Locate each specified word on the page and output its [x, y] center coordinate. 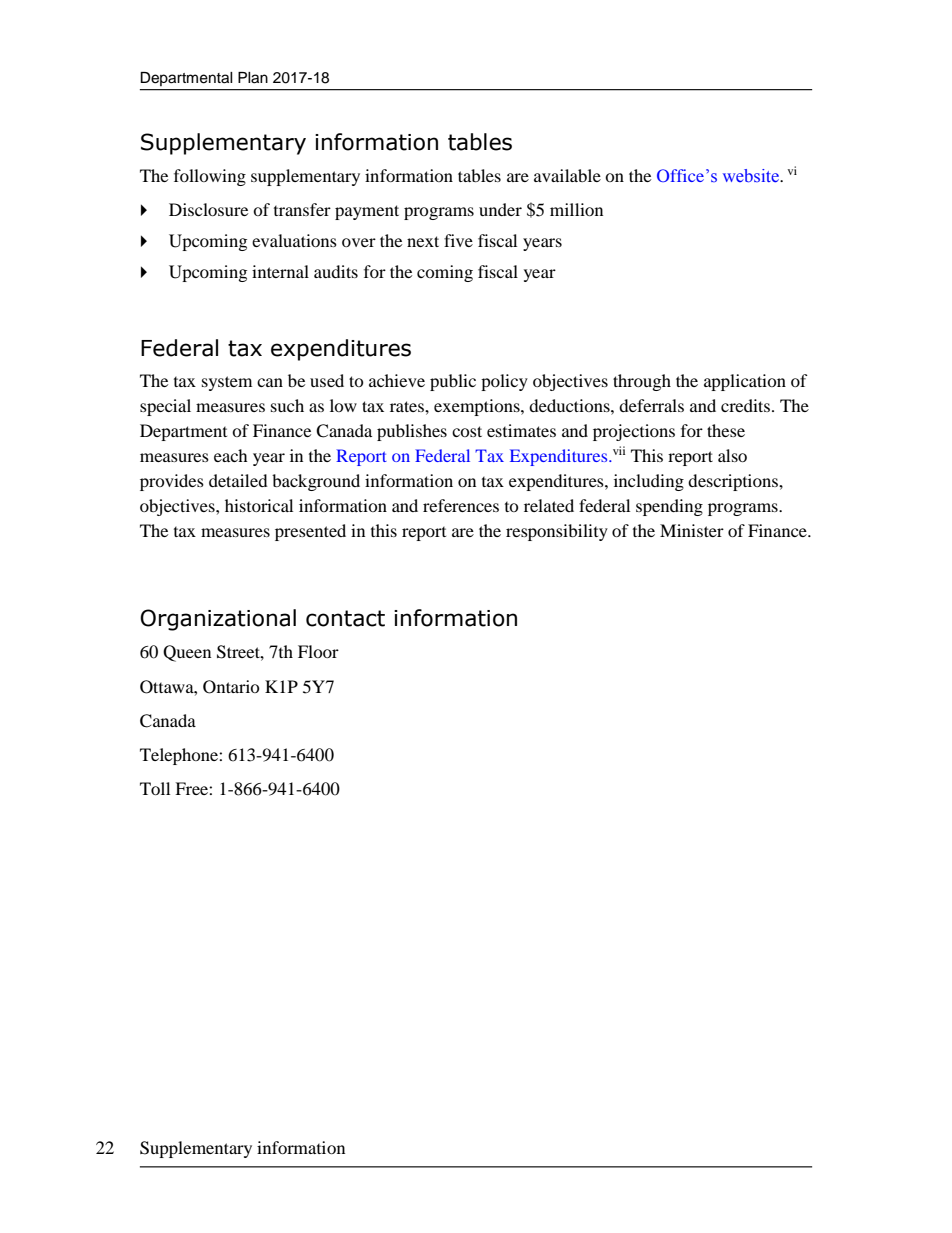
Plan [253, 78]
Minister [692, 530]
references [461, 505]
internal [280, 271]
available [567, 175]
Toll [155, 788]
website [752, 176]
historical [259, 505]
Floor [318, 651]
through [642, 382]
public [453, 382]
